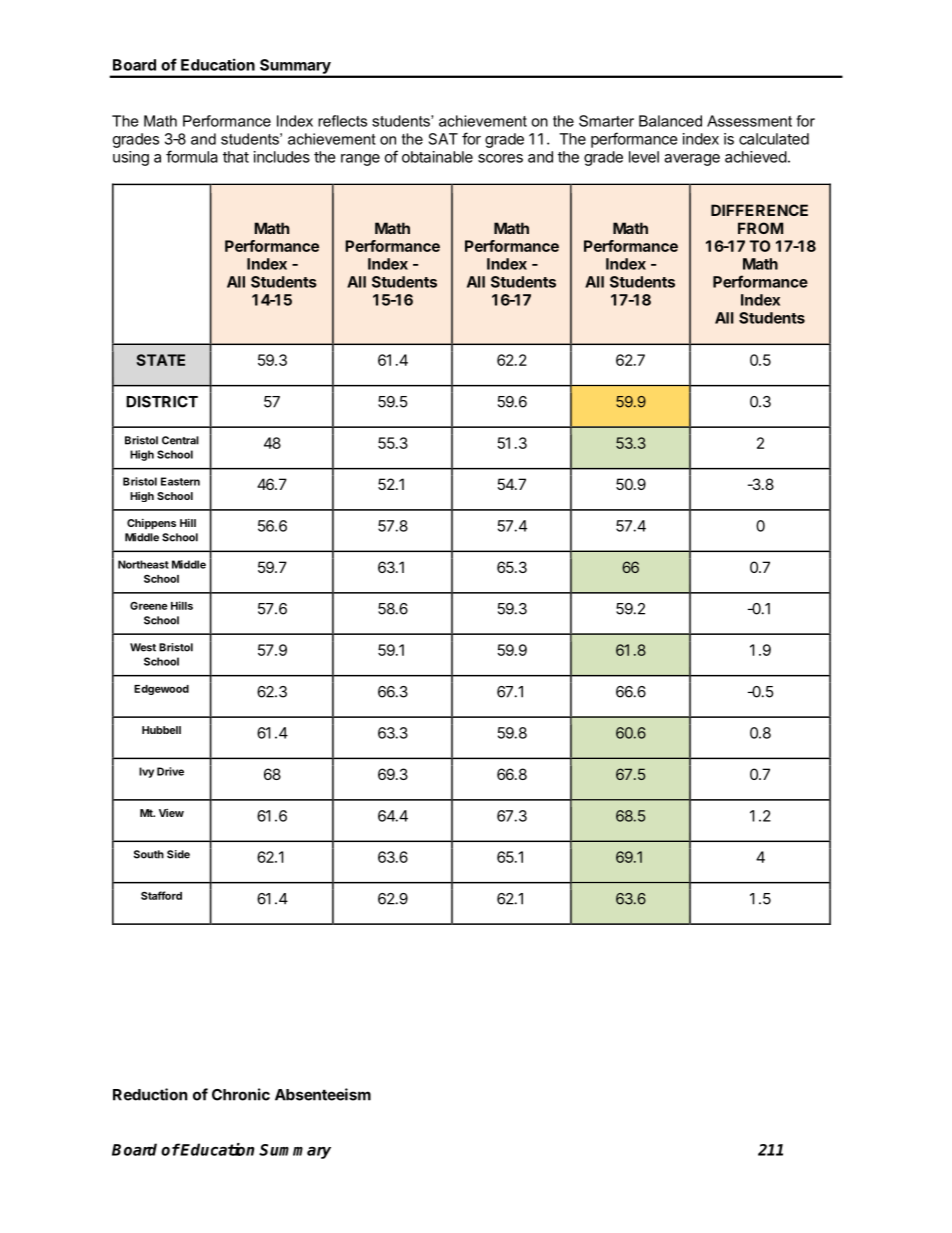  Describe the element at coordinates (692, 160) in the screenshot. I see `average` at that location.
